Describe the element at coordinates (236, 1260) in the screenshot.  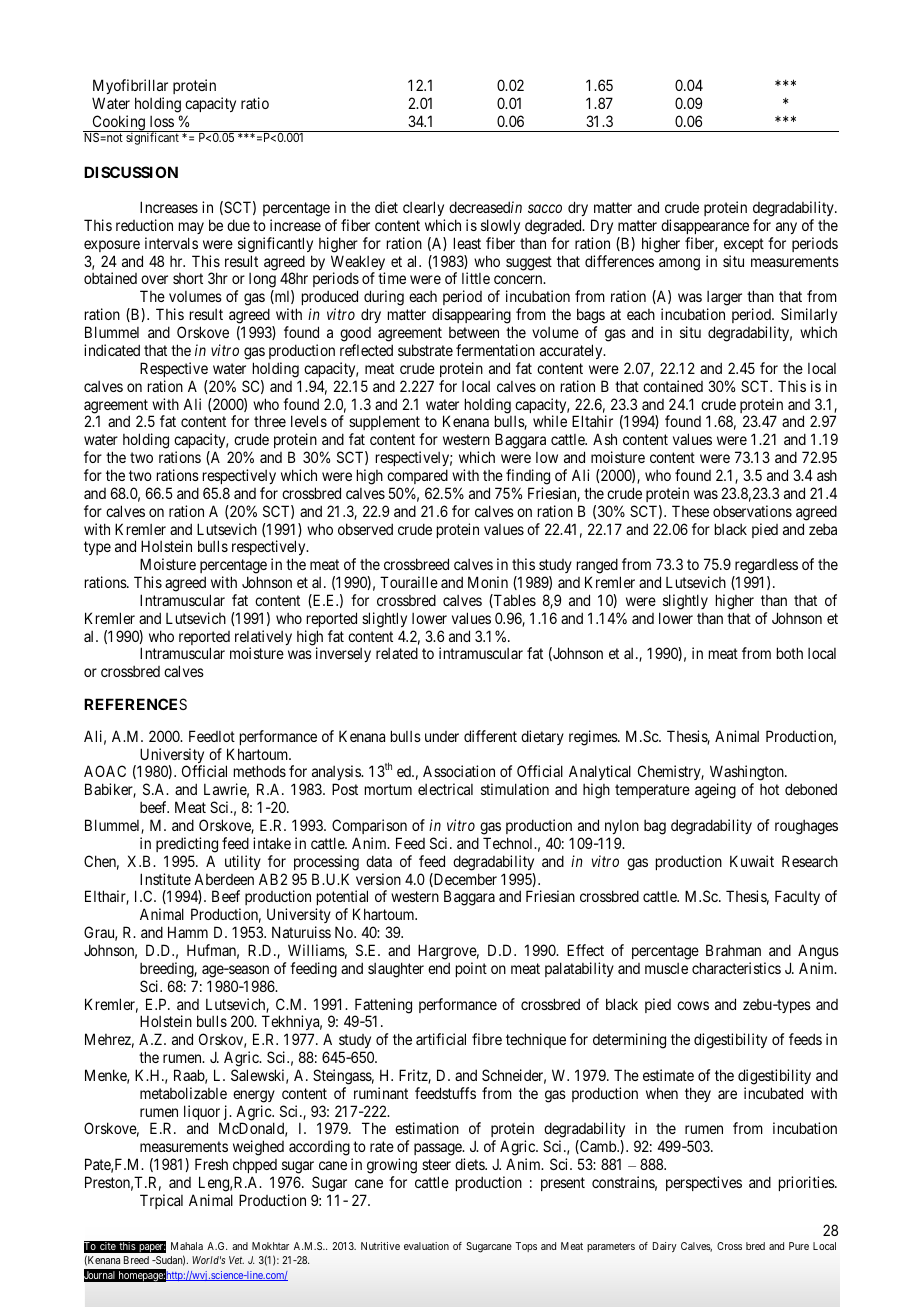
I see `Vet` at that location.
